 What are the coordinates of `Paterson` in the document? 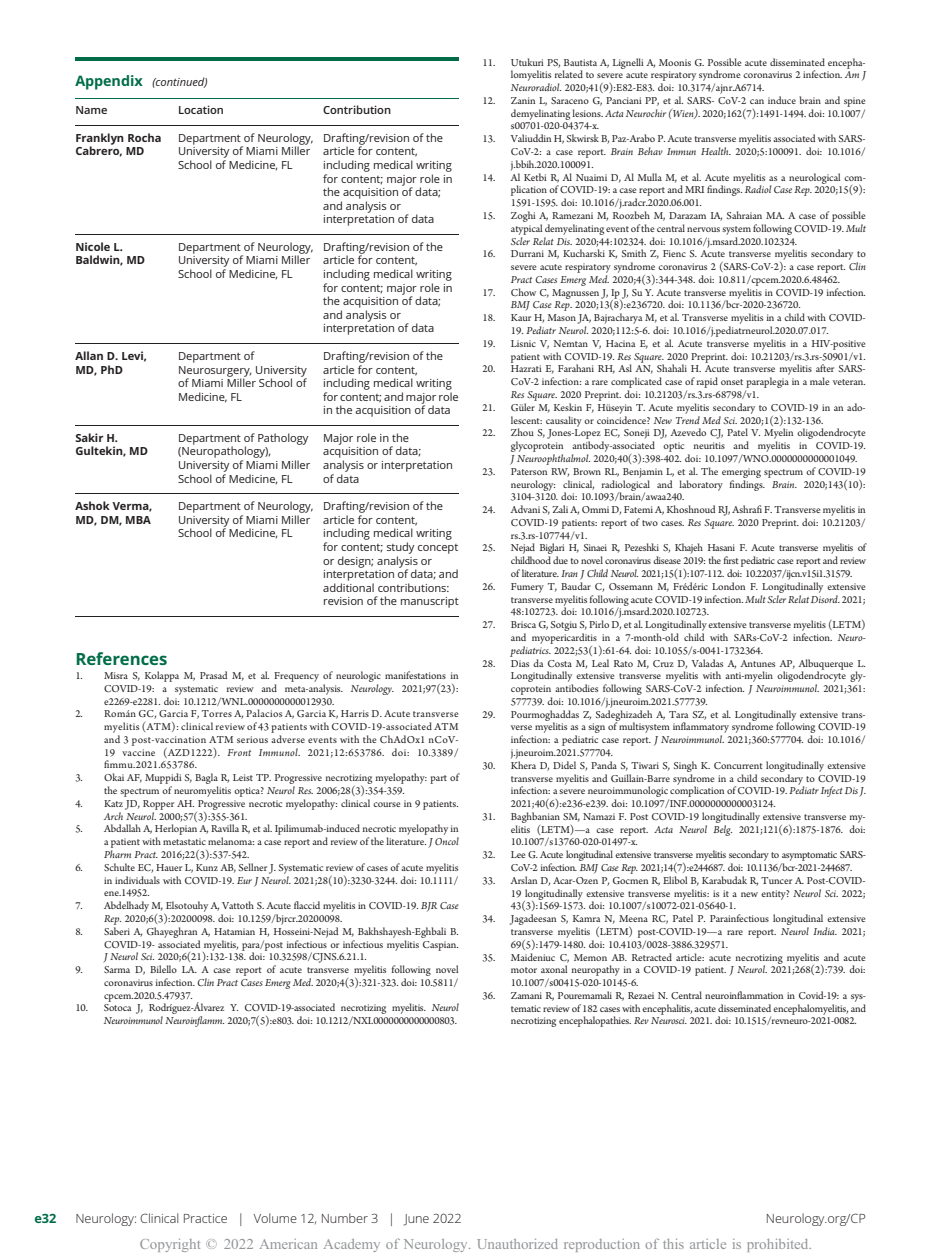 It's located at (529, 471).
